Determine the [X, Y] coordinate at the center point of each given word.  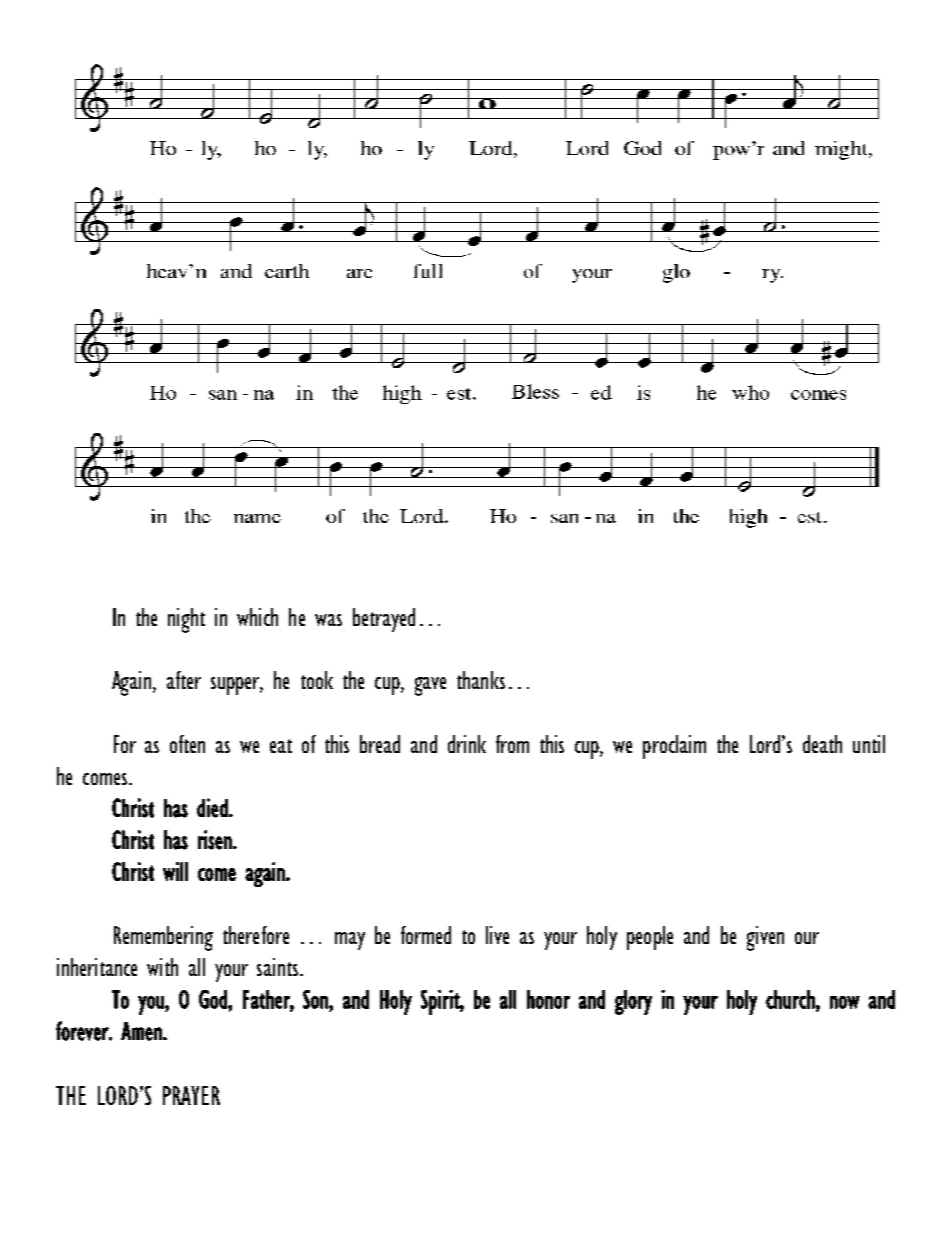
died [213, 808]
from [512, 744]
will [175, 871]
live [497, 935]
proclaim [674, 747]
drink [467, 744]
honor [548, 999]
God [214, 999]
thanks [481, 680]
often [187, 744]
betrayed [384, 620]
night [186, 620]
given [765, 938]
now [845, 1002]
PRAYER [191, 1095]
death [822, 744]
